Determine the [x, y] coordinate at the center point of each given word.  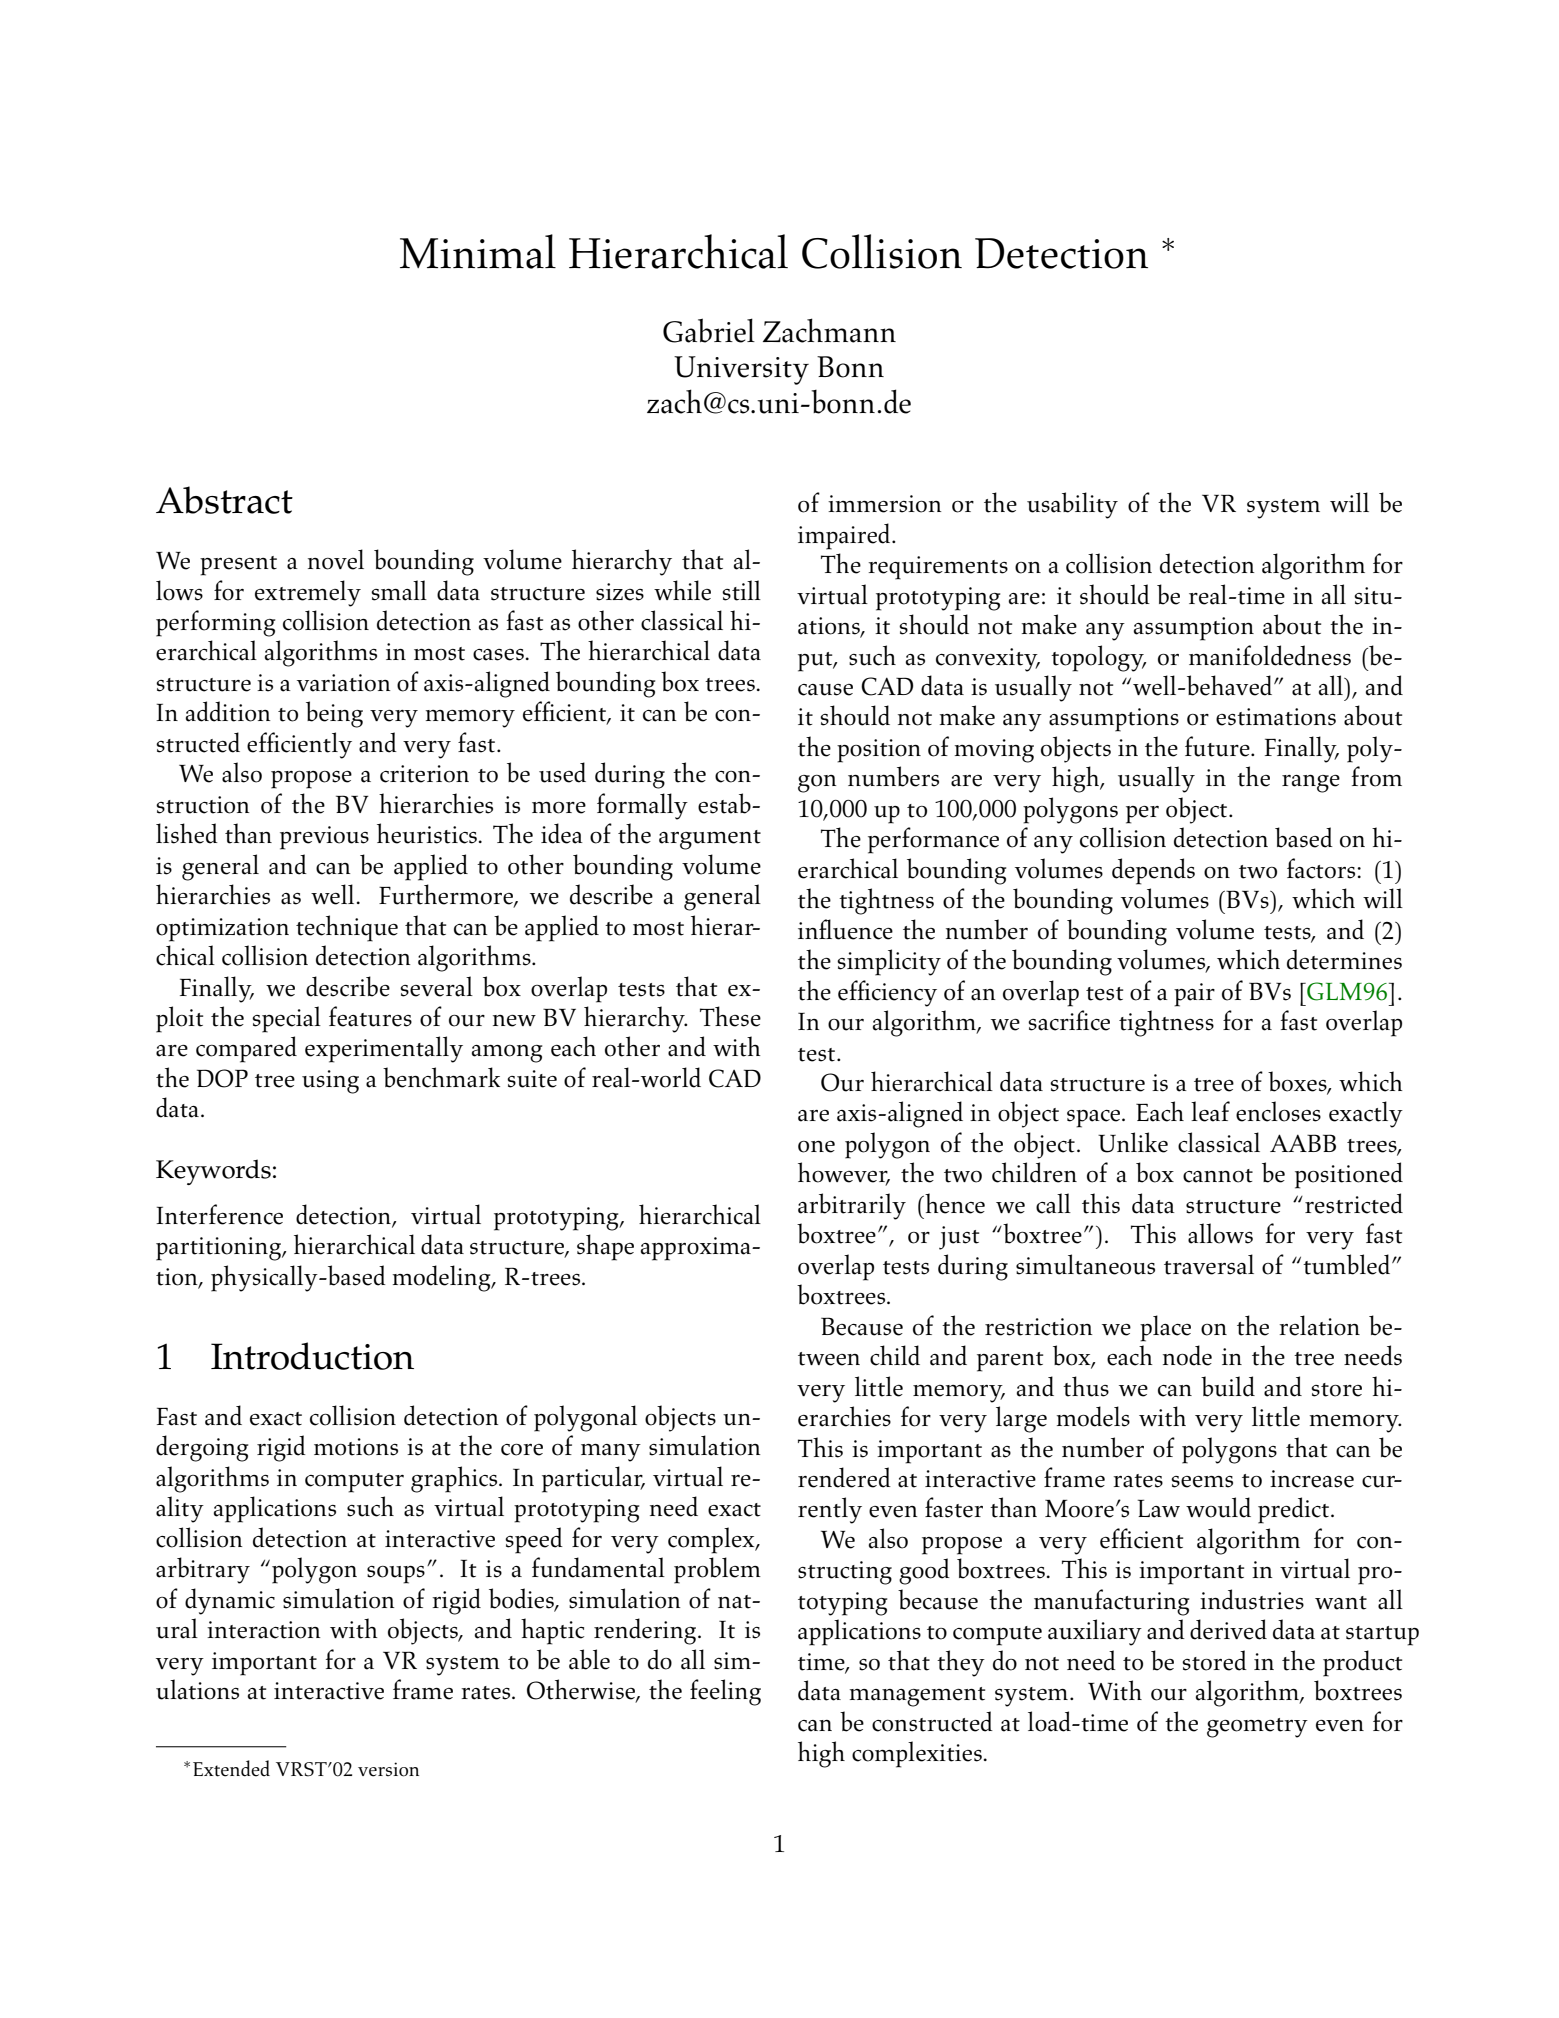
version [388, 1769]
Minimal [478, 251]
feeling [725, 1692]
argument [710, 840]
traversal [1209, 1264]
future [1218, 746]
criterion [424, 774]
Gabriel [709, 330]
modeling [443, 1278]
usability [1072, 505]
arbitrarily [852, 1206]
